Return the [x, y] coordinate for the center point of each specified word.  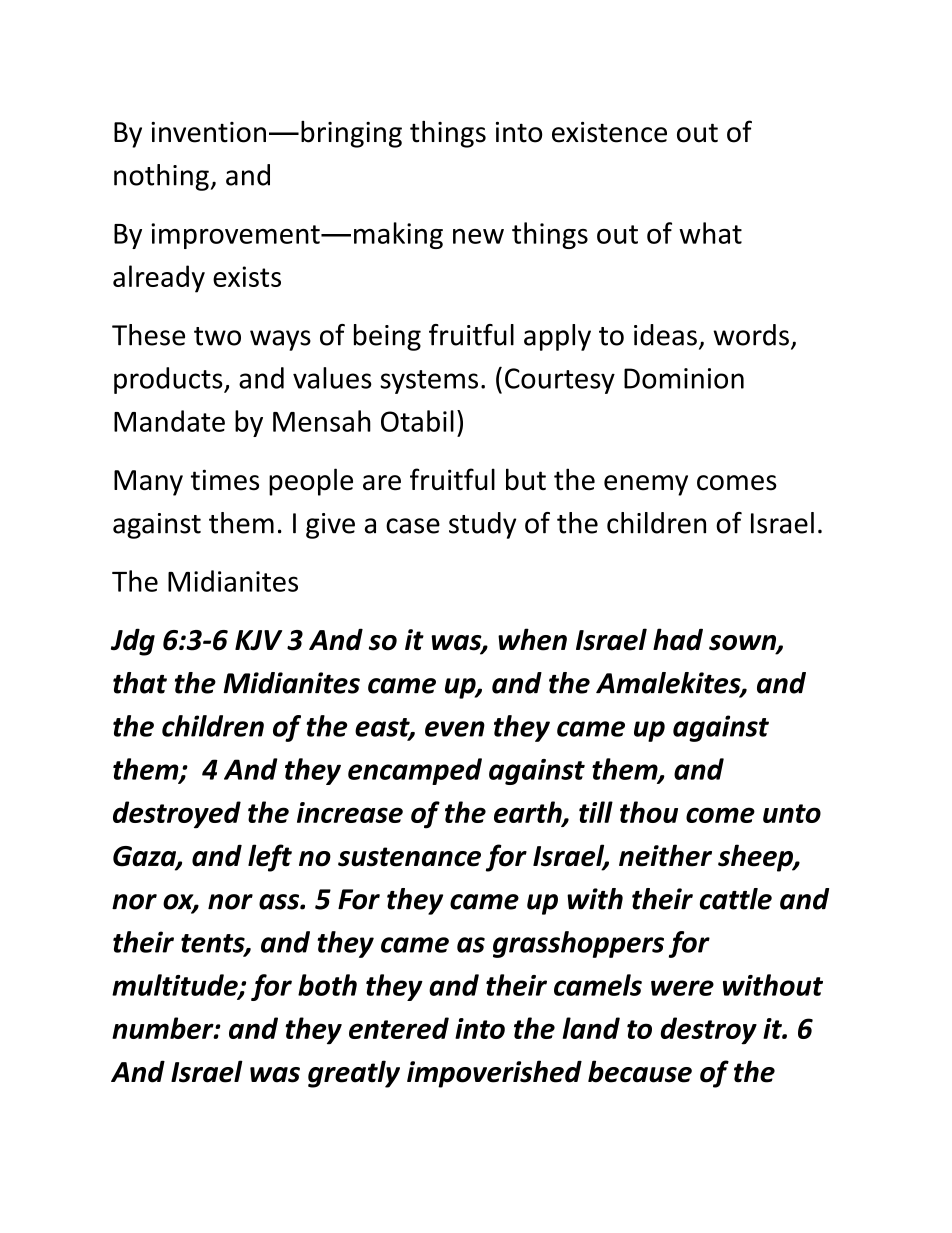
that [140, 683]
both [327, 985]
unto [792, 813]
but [526, 479]
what [710, 233]
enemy [646, 485]
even [455, 729]
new [478, 236]
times [225, 480]
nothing [162, 177]
